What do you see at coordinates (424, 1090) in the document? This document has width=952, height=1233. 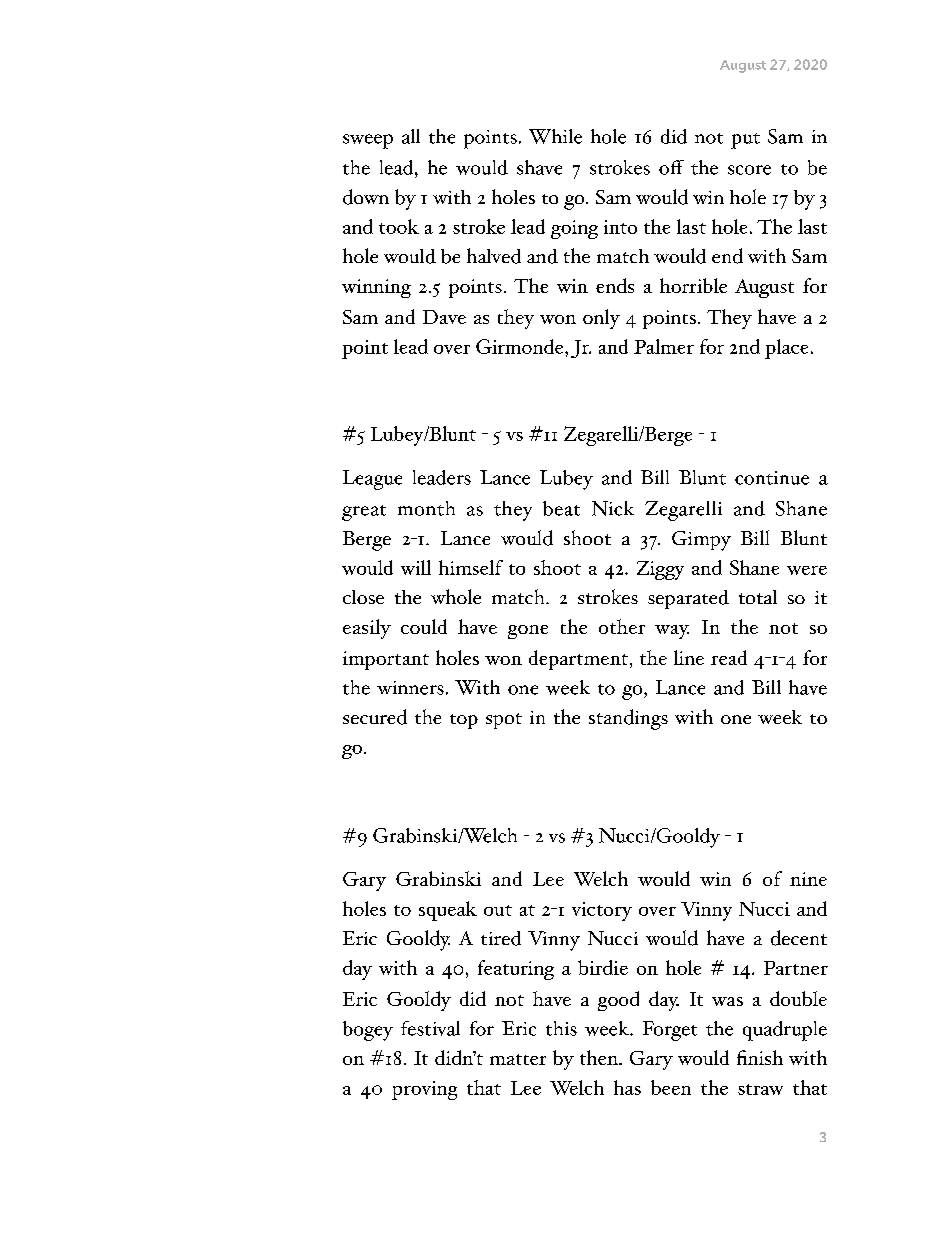 I see `proving` at bounding box center [424, 1090].
